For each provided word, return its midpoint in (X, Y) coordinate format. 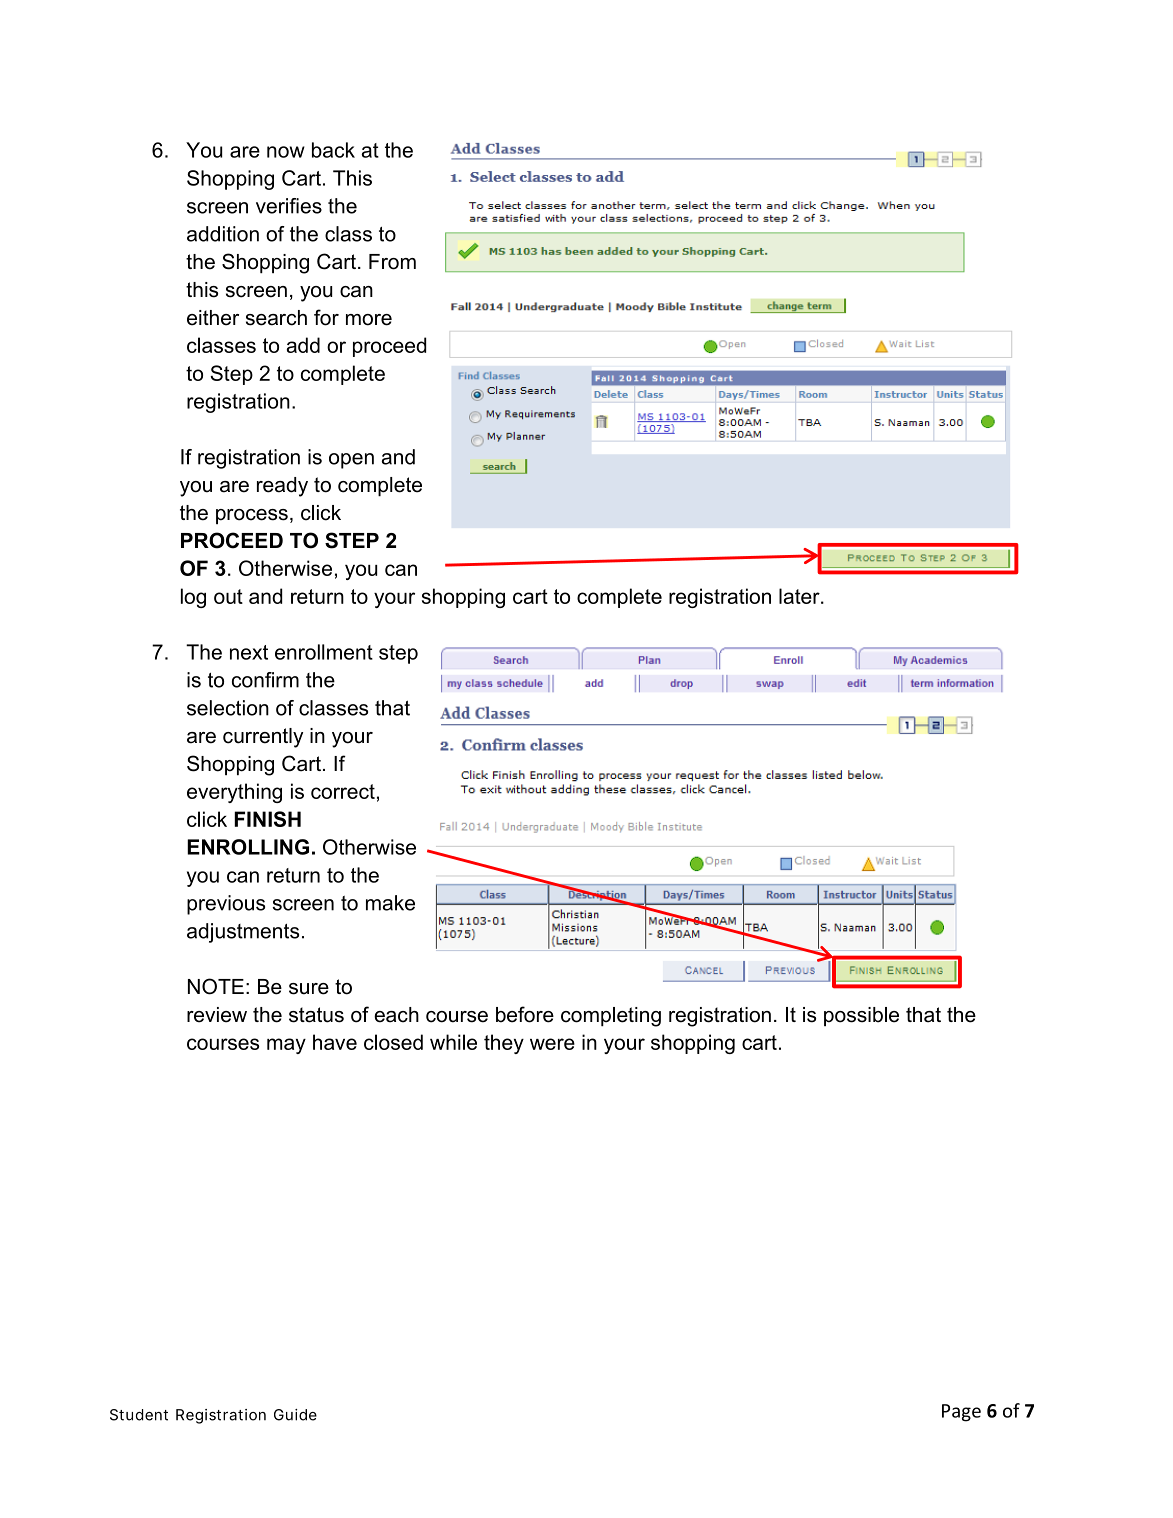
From (392, 262)
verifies (289, 206)
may (286, 1046)
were (552, 1044)
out (228, 596)
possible (861, 1016)
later (800, 596)
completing (611, 1017)
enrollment (324, 652)
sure (309, 989)
